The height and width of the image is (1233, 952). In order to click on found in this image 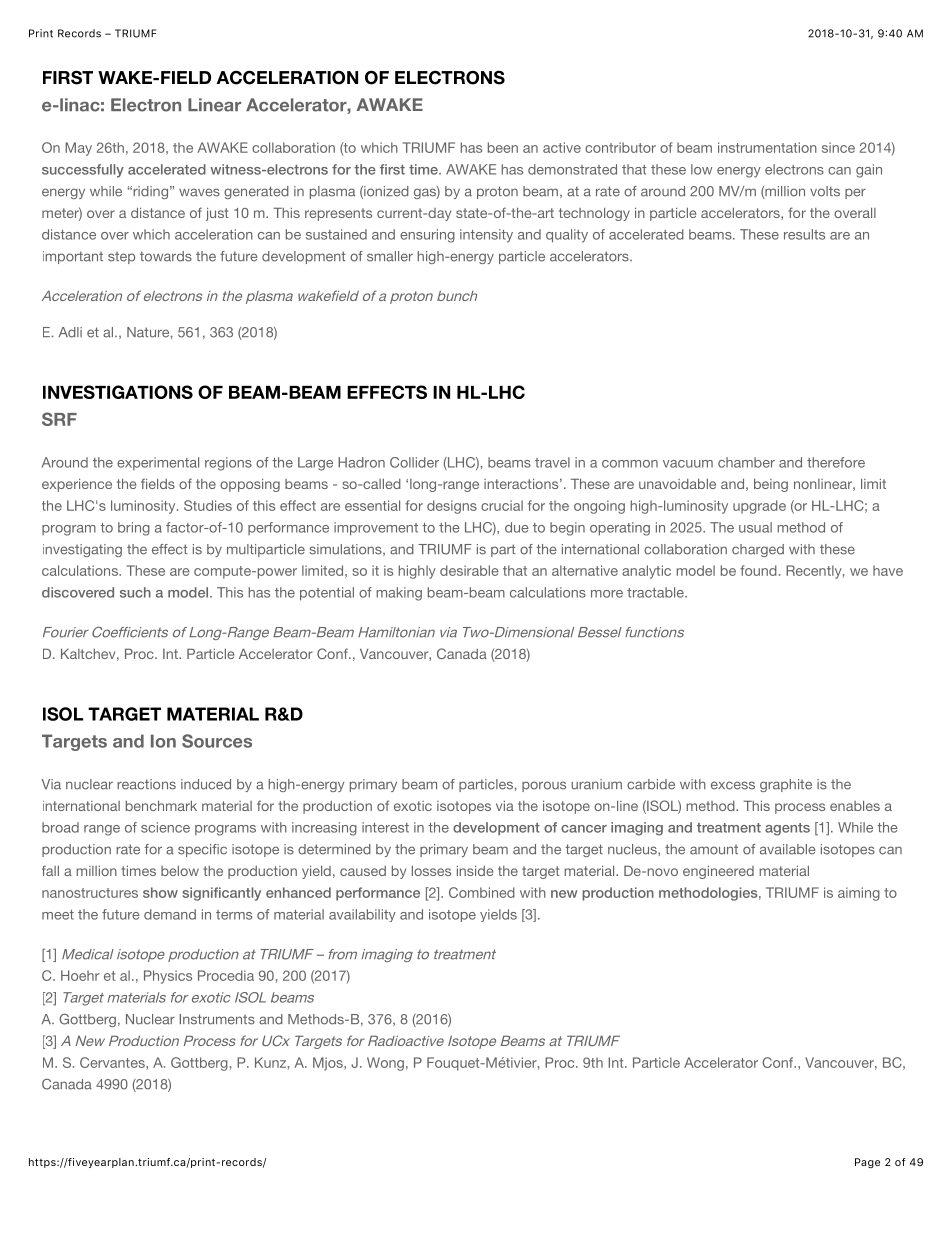, I will do `click(758, 570)`.
